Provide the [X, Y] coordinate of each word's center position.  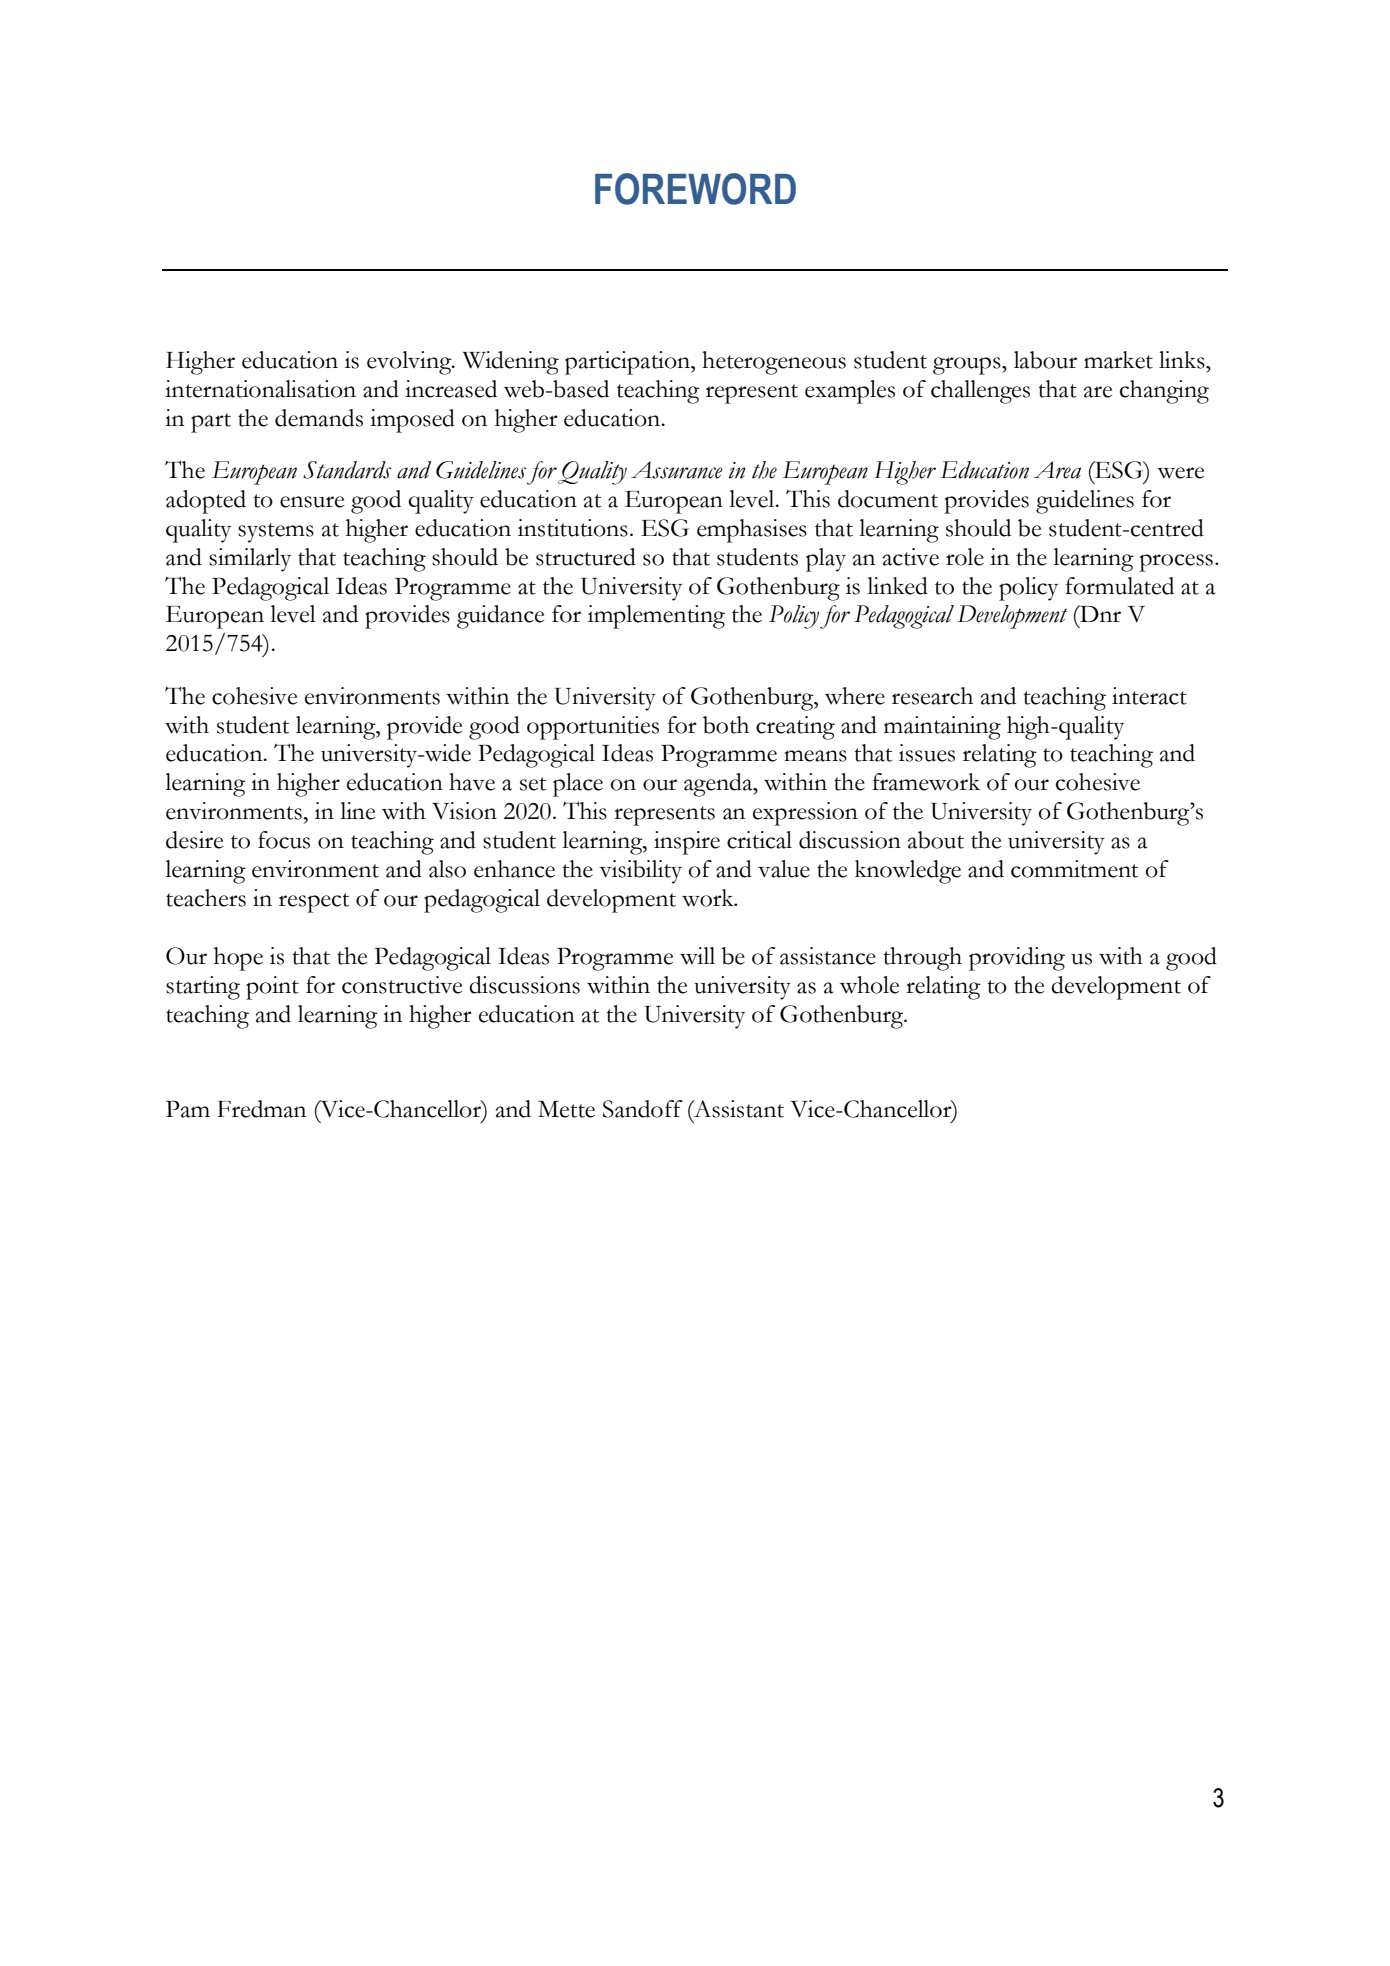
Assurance [677, 470]
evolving [410, 363]
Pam [188, 1109]
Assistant [738, 1109]
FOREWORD [695, 189]
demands [319, 418]
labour [1045, 360]
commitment [1074, 869]
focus [284, 840]
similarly [250, 560]
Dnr [1099, 613]
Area [1057, 470]
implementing [656, 617]
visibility [640, 872]
